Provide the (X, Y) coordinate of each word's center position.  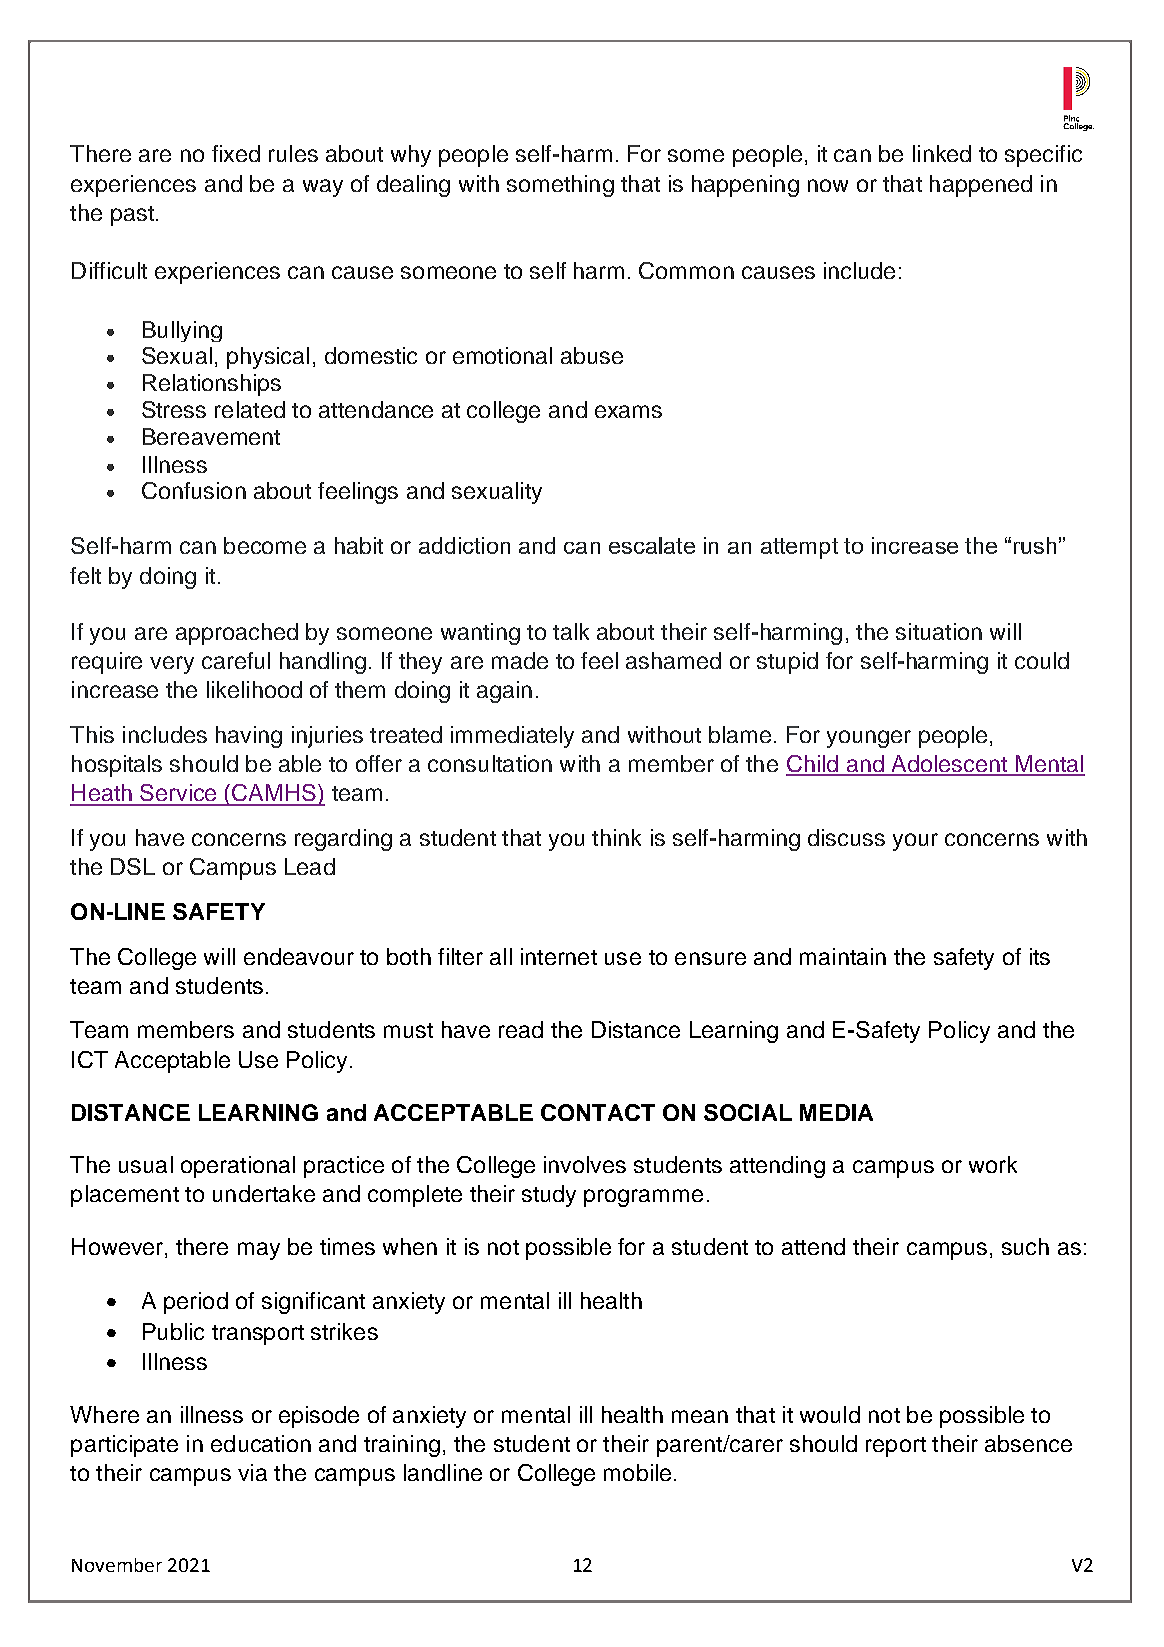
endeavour (299, 956)
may (259, 1251)
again (504, 692)
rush (1035, 545)
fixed (236, 153)
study (549, 1196)
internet (559, 956)
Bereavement (211, 436)
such (1025, 1246)
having (249, 737)
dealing (413, 186)
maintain (843, 956)
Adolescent (949, 765)
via (252, 1472)
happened (981, 186)
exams (628, 411)
